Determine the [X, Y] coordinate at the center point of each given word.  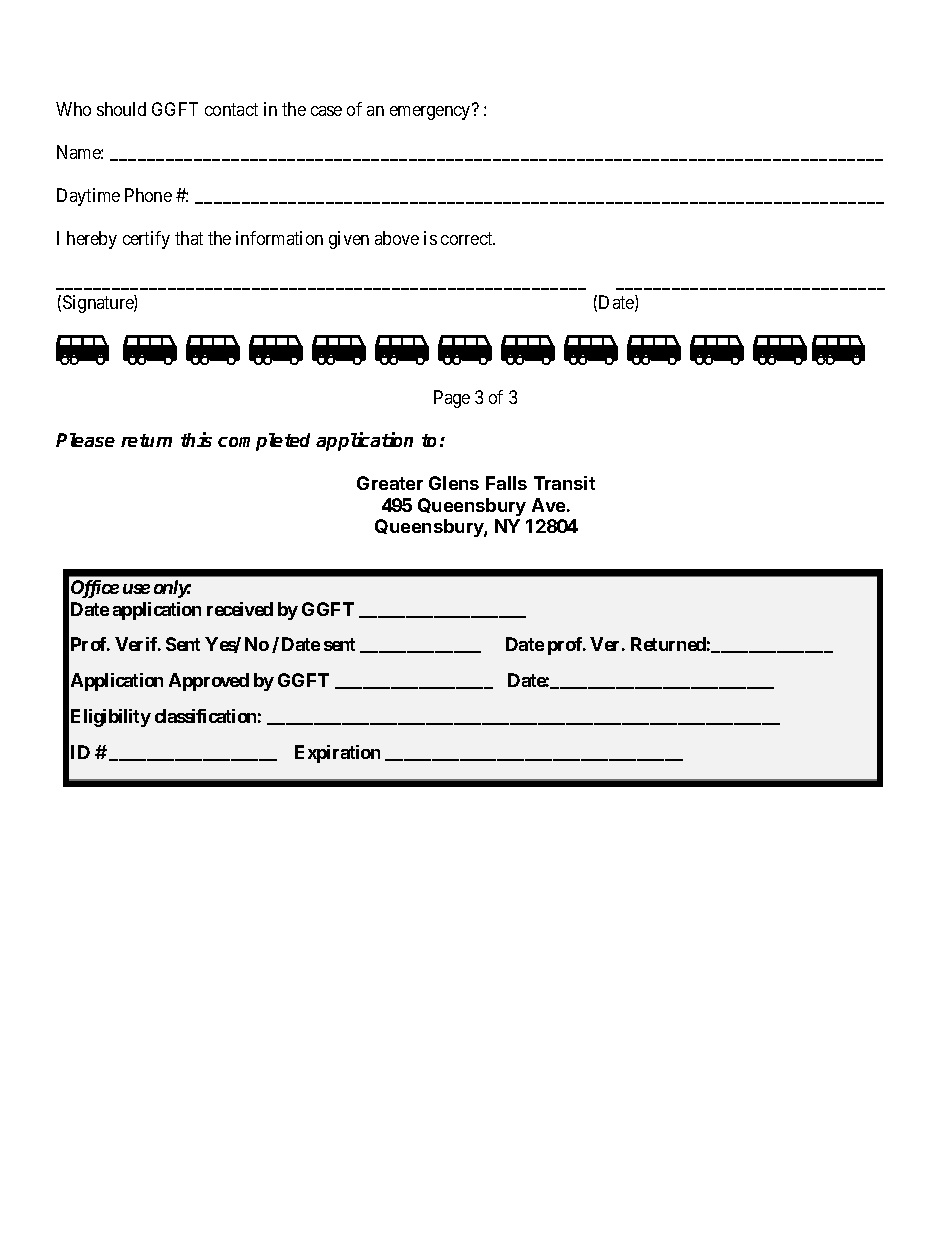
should [121, 109]
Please [85, 440]
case [326, 111]
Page [452, 399]
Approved [209, 682]
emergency [431, 112]
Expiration [337, 754]
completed [264, 442]
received [240, 609]
